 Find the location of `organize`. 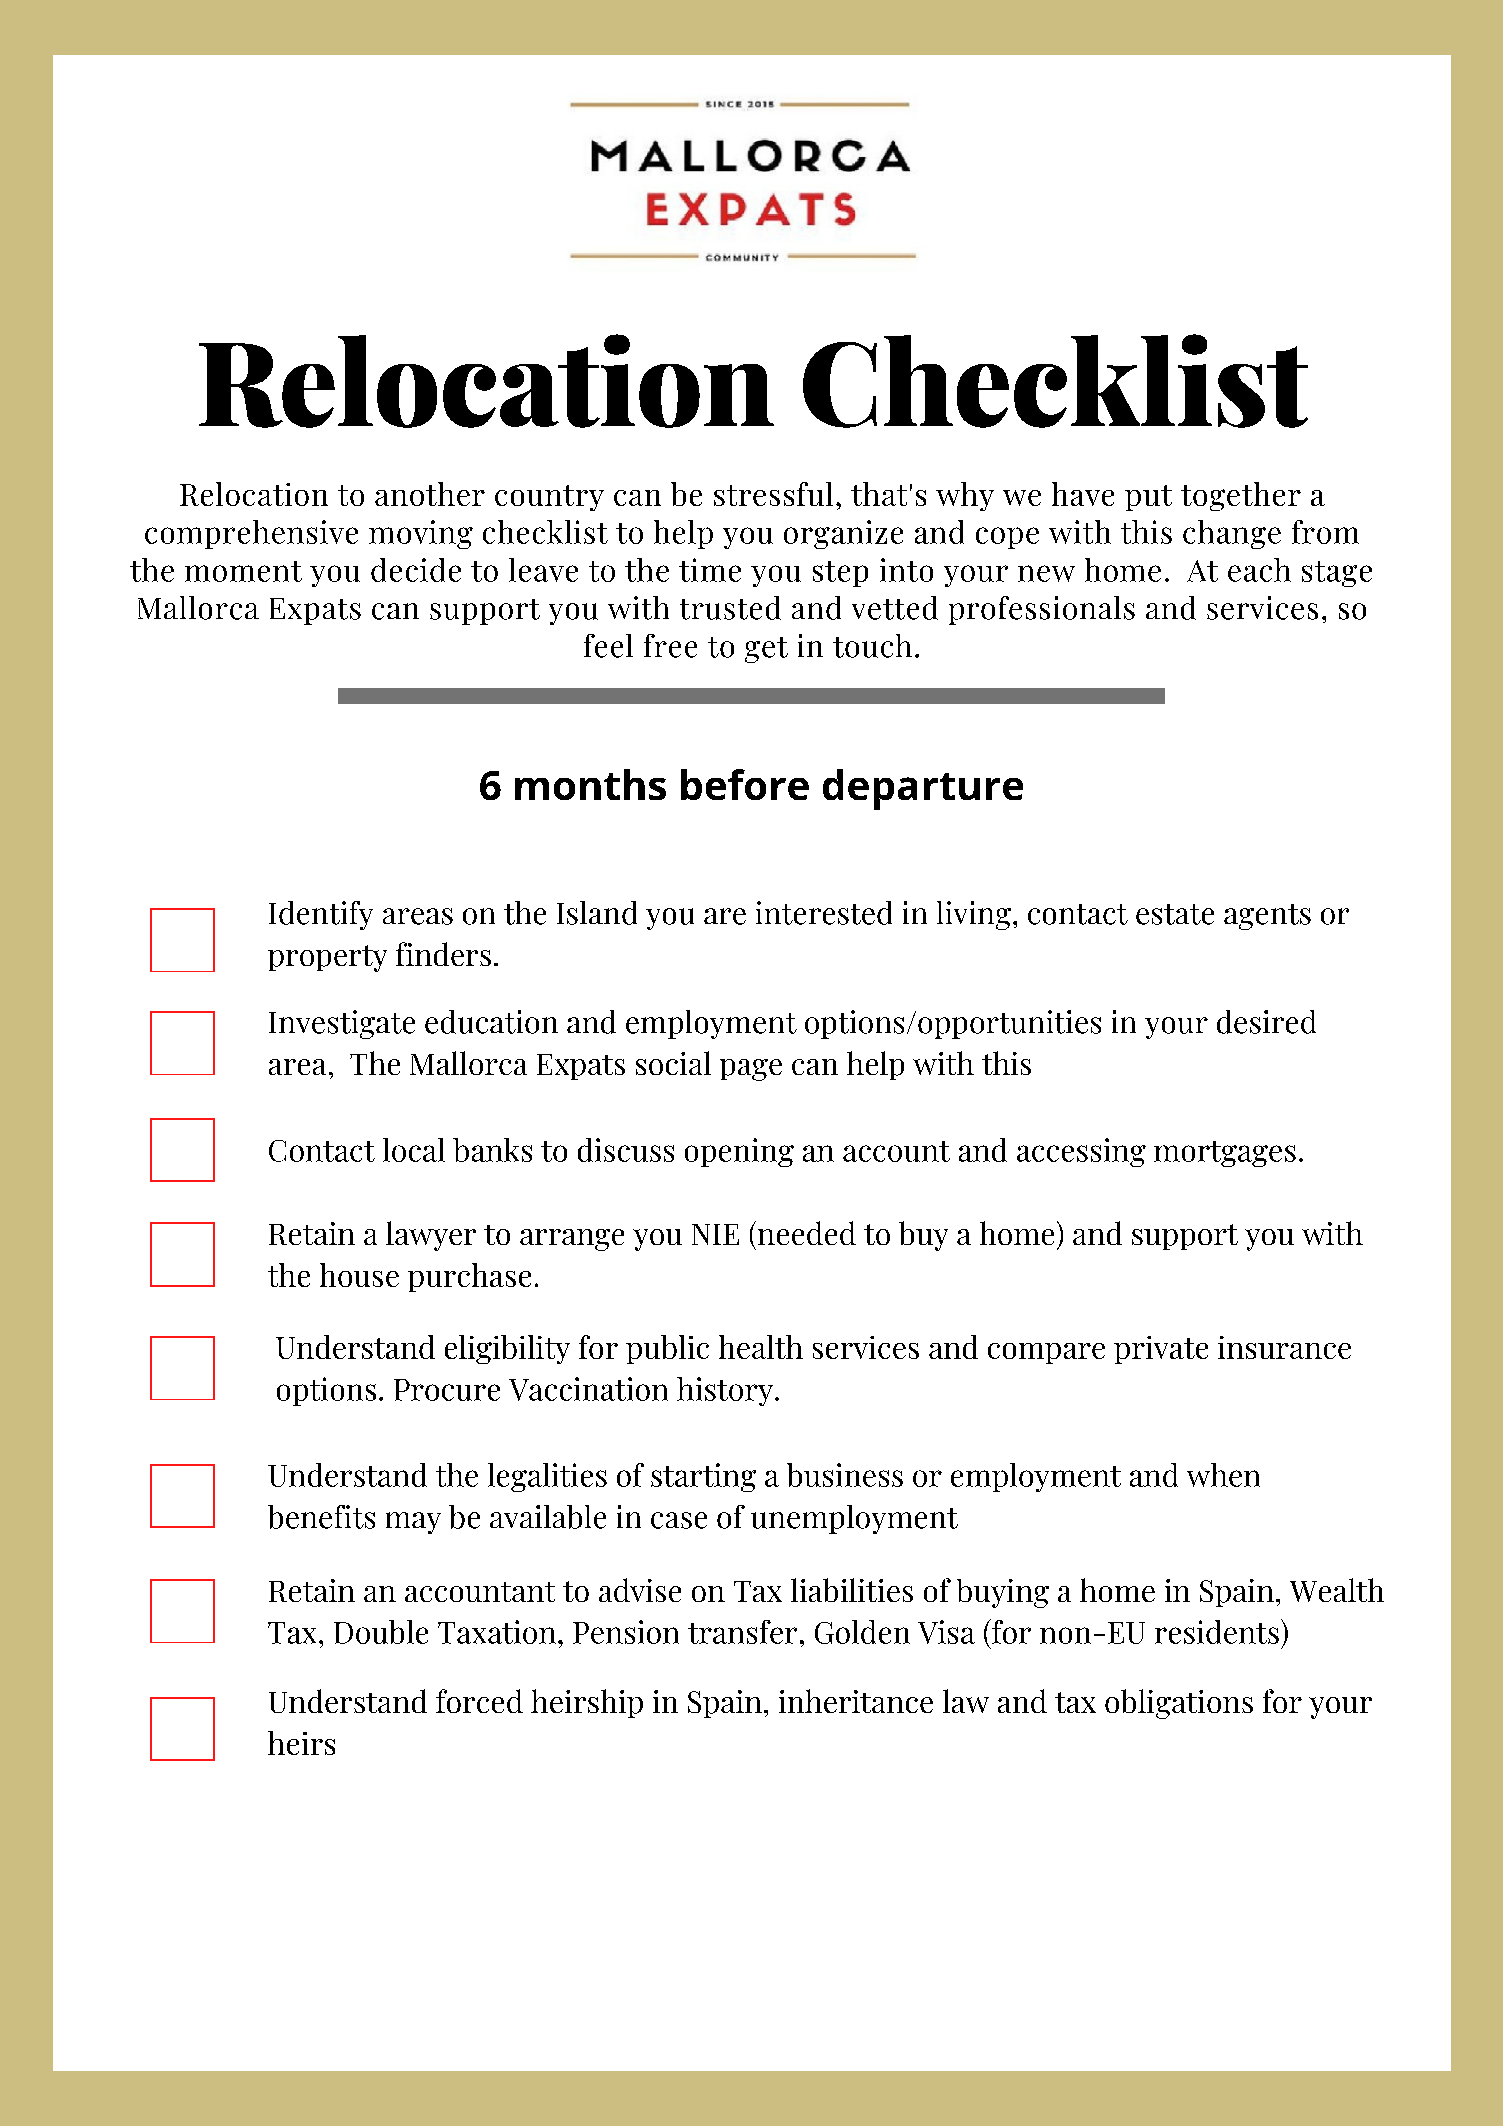

organize is located at coordinates (843, 534).
